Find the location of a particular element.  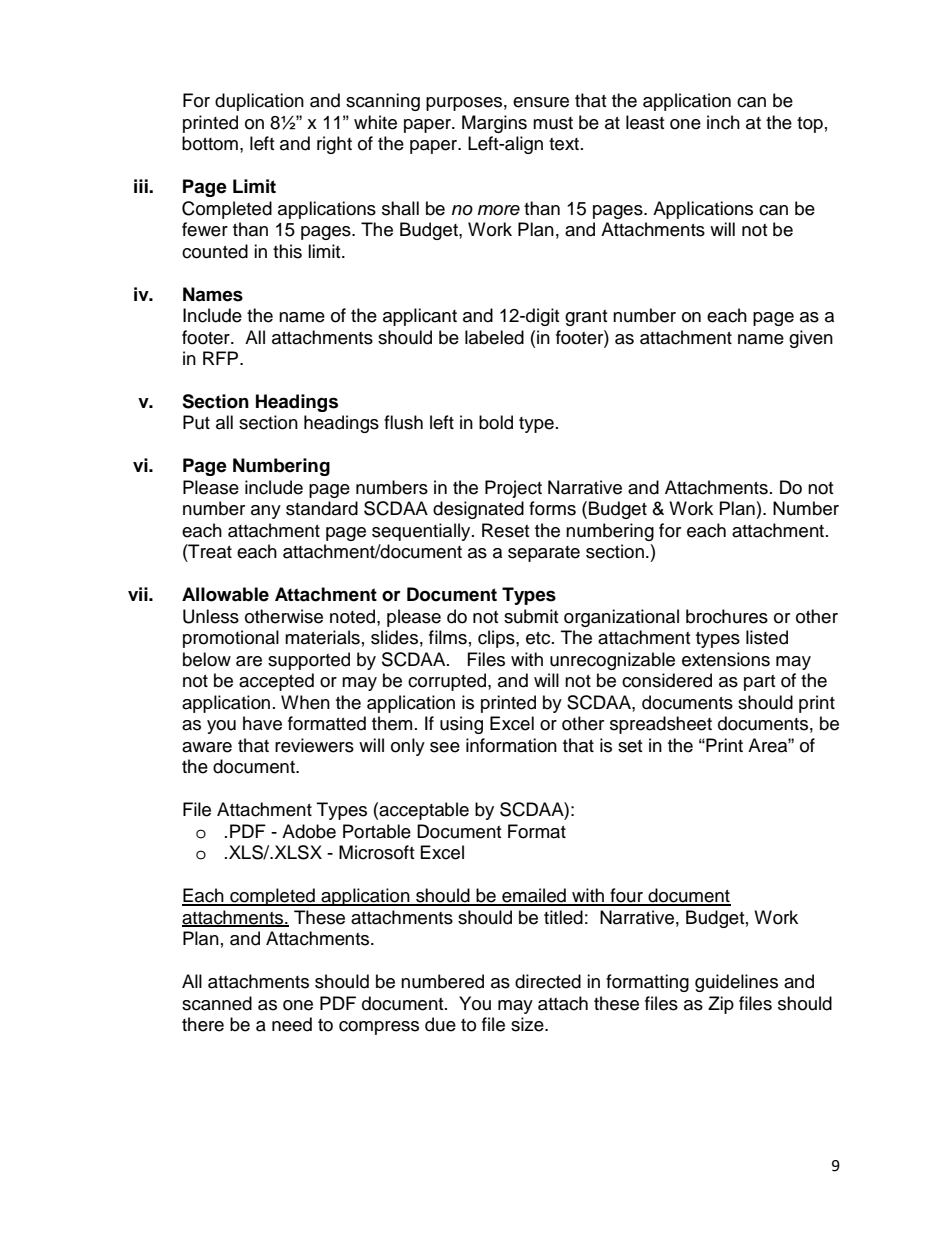

extensions is located at coordinates (726, 659).
